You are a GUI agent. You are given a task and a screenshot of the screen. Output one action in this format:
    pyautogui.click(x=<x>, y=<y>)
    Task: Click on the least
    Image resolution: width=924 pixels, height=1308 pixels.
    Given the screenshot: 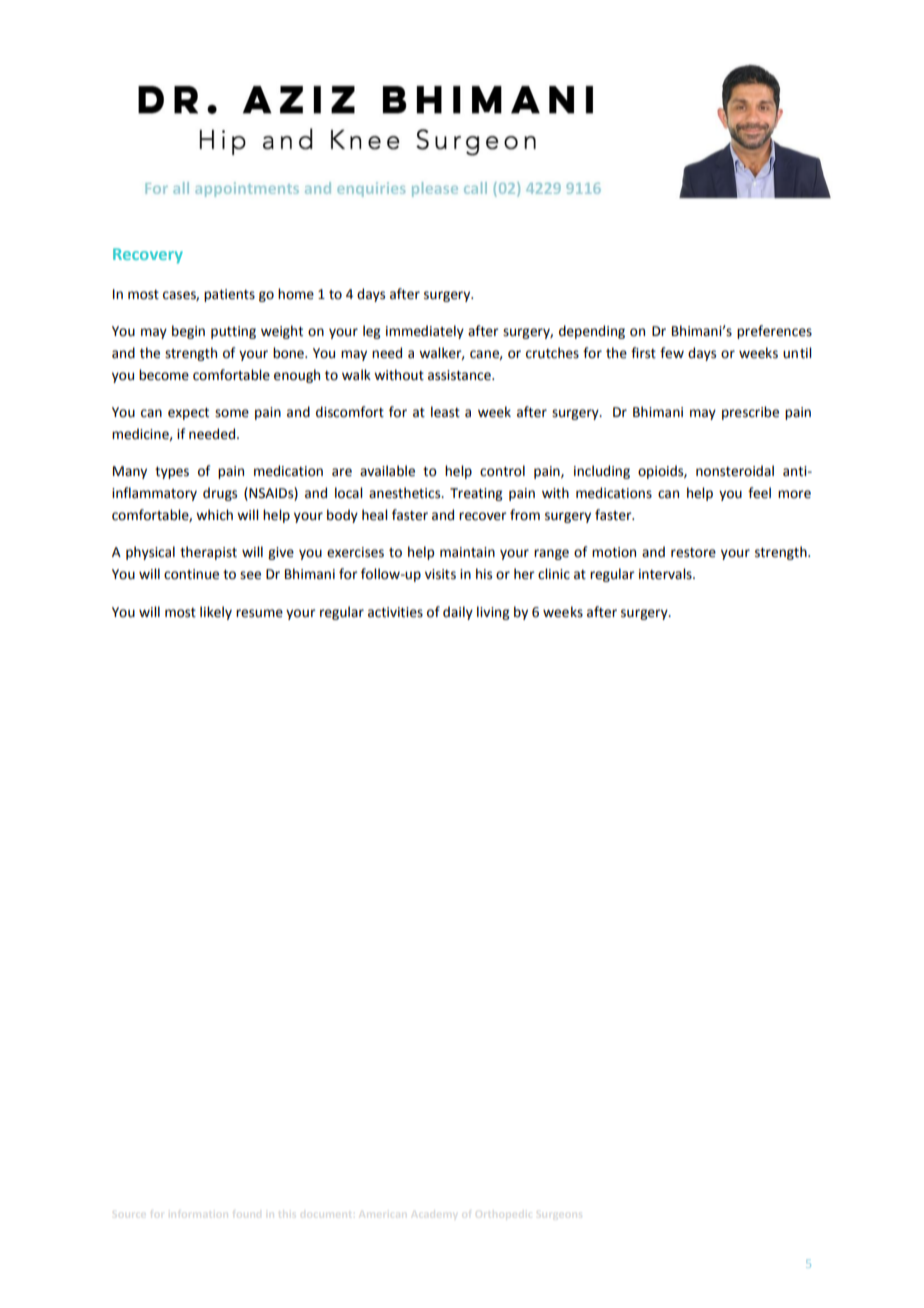 What is the action you would take?
    pyautogui.click(x=445, y=412)
